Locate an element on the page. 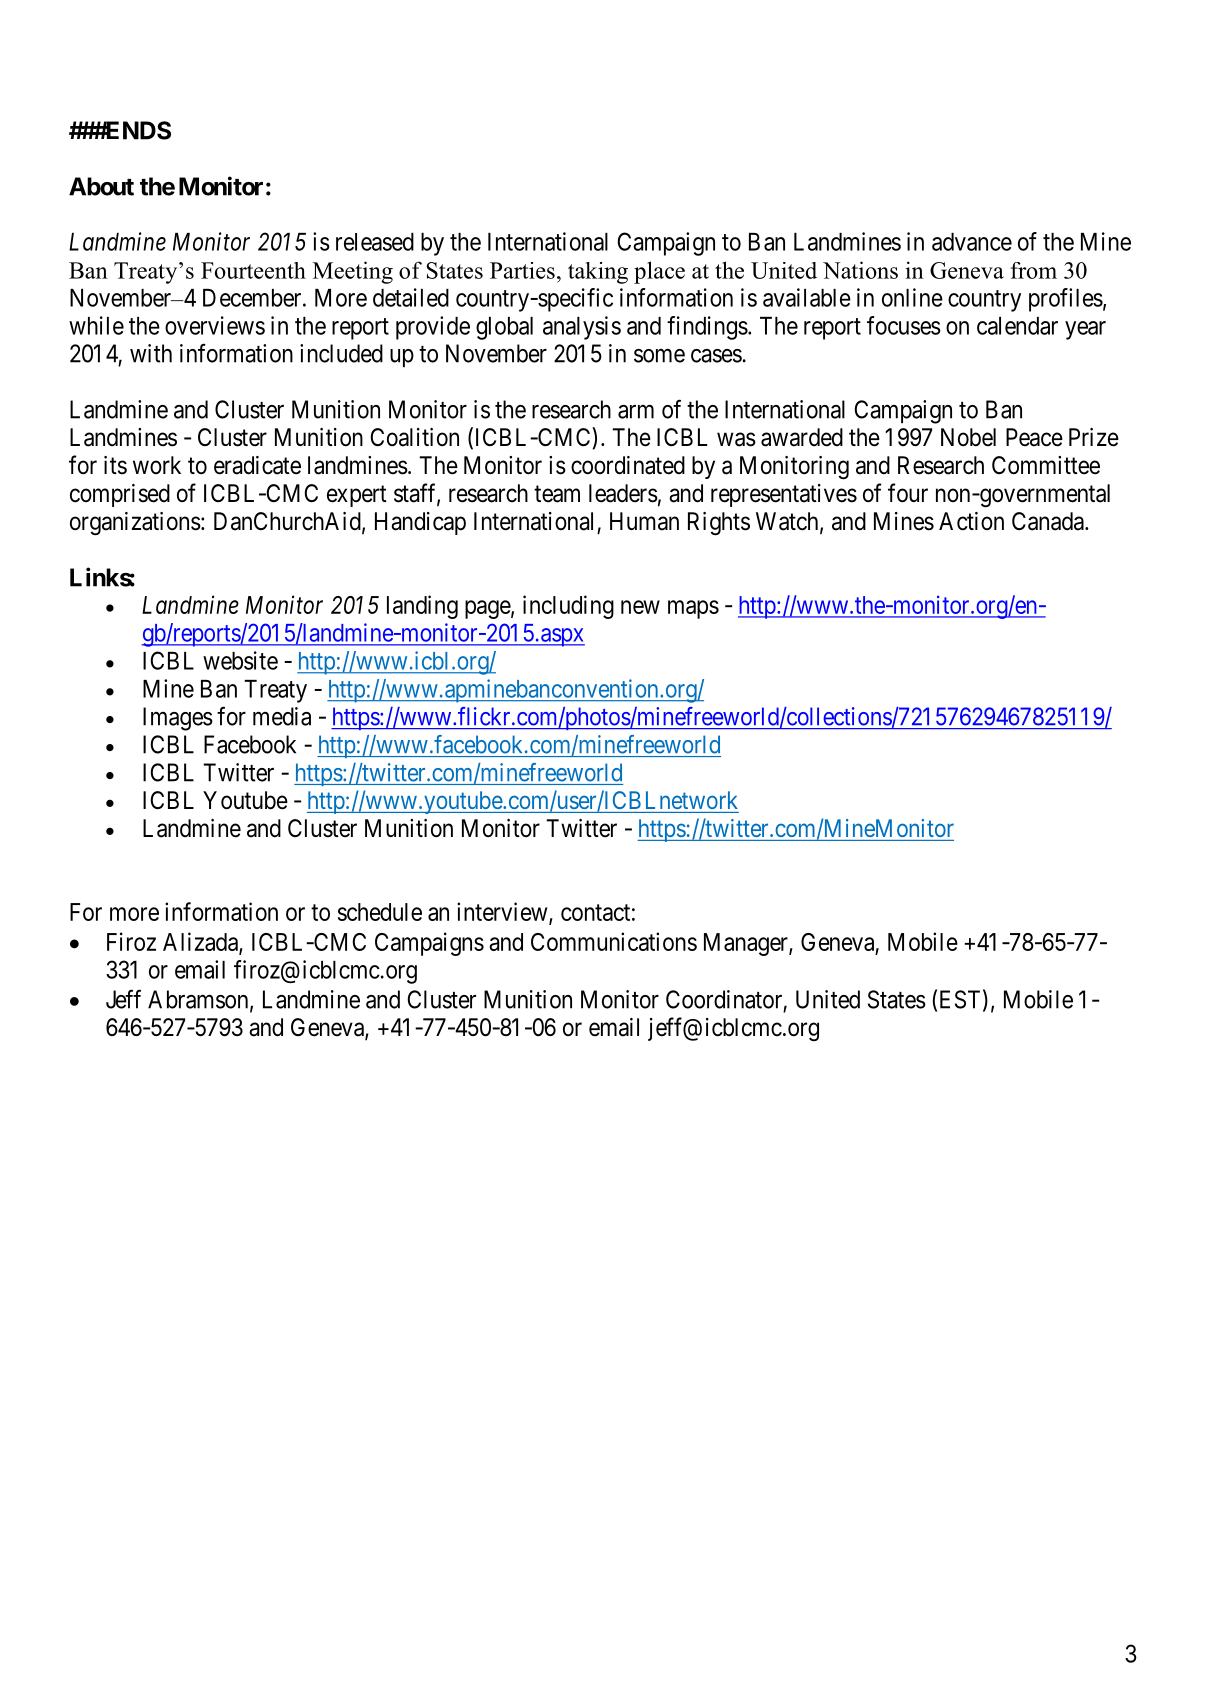 This image has height=1703, width=1205. Action is located at coordinates (971, 521).
